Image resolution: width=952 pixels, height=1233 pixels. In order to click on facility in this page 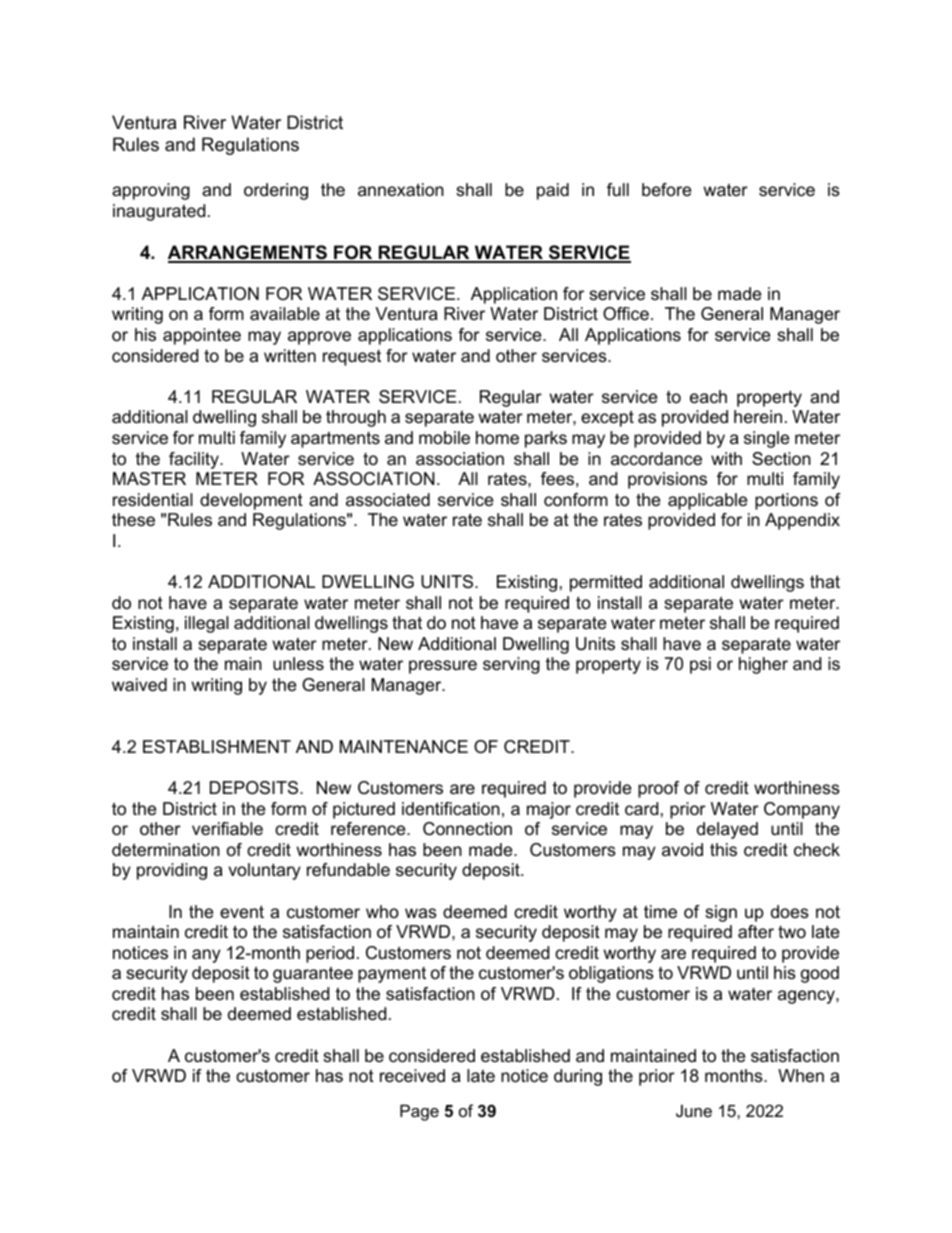, I will do `click(195, 460)`.
